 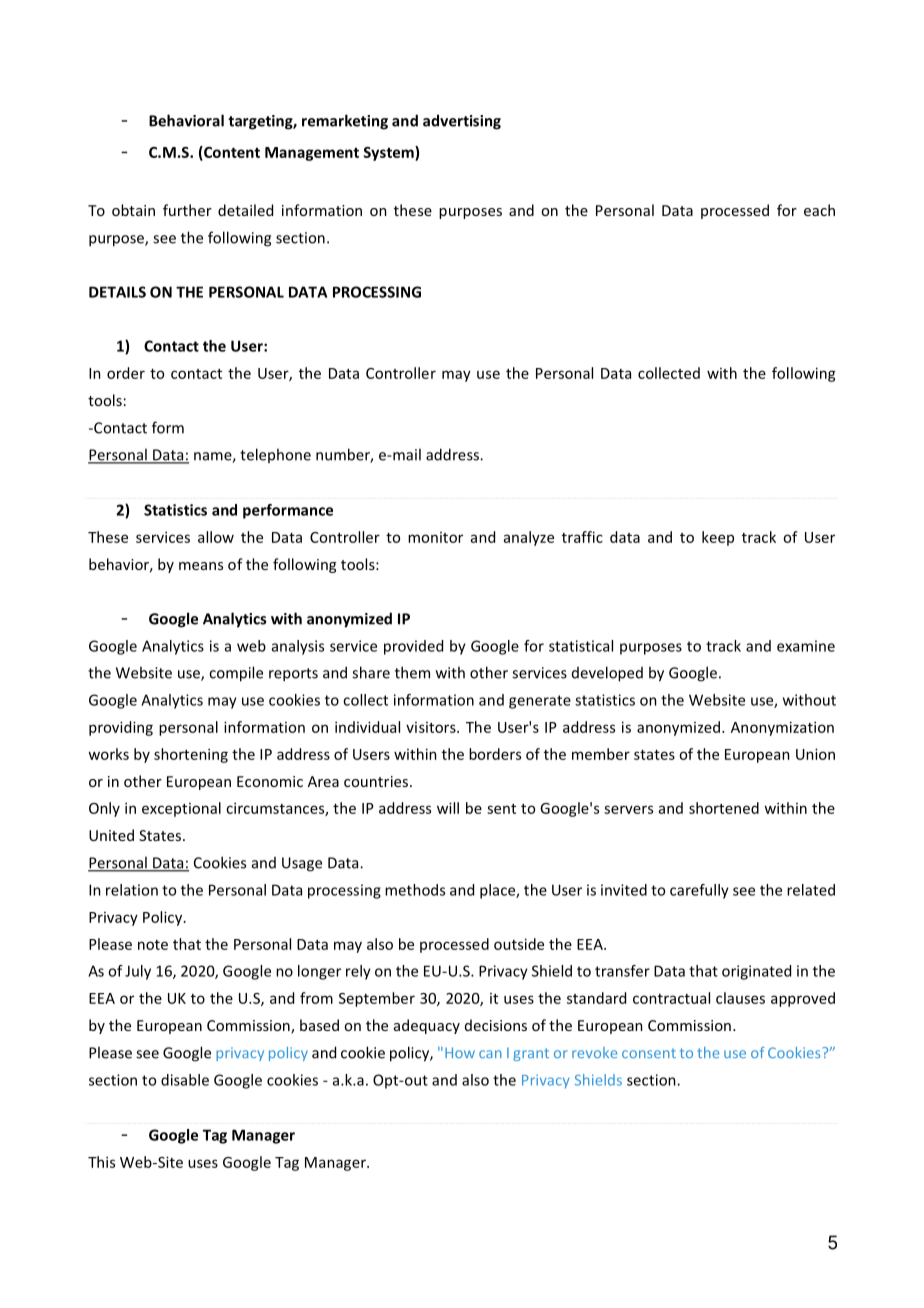 I want to click on provided, so click(x=413, y=647).
